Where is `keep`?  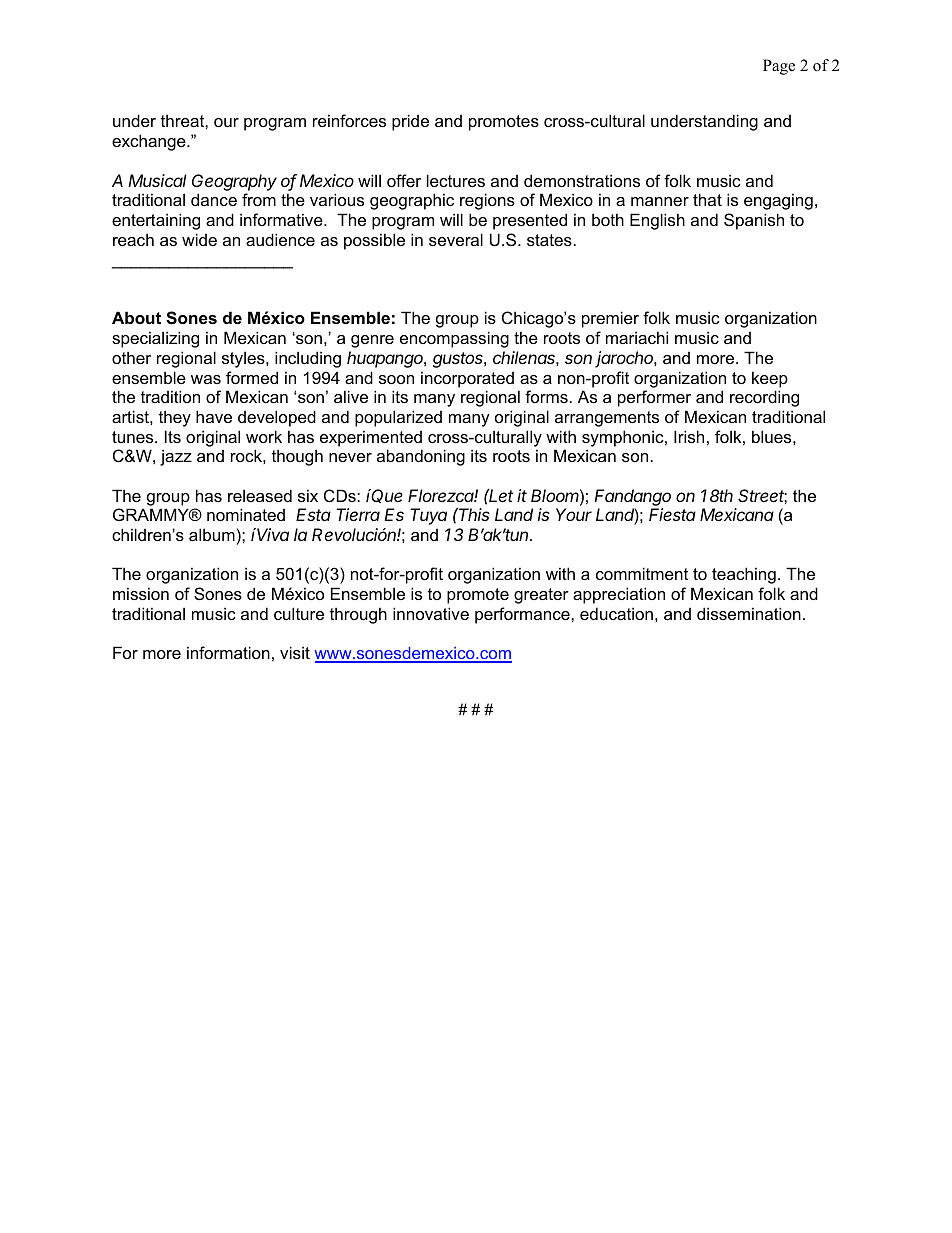
keep is located at coordinates (770, 379).
